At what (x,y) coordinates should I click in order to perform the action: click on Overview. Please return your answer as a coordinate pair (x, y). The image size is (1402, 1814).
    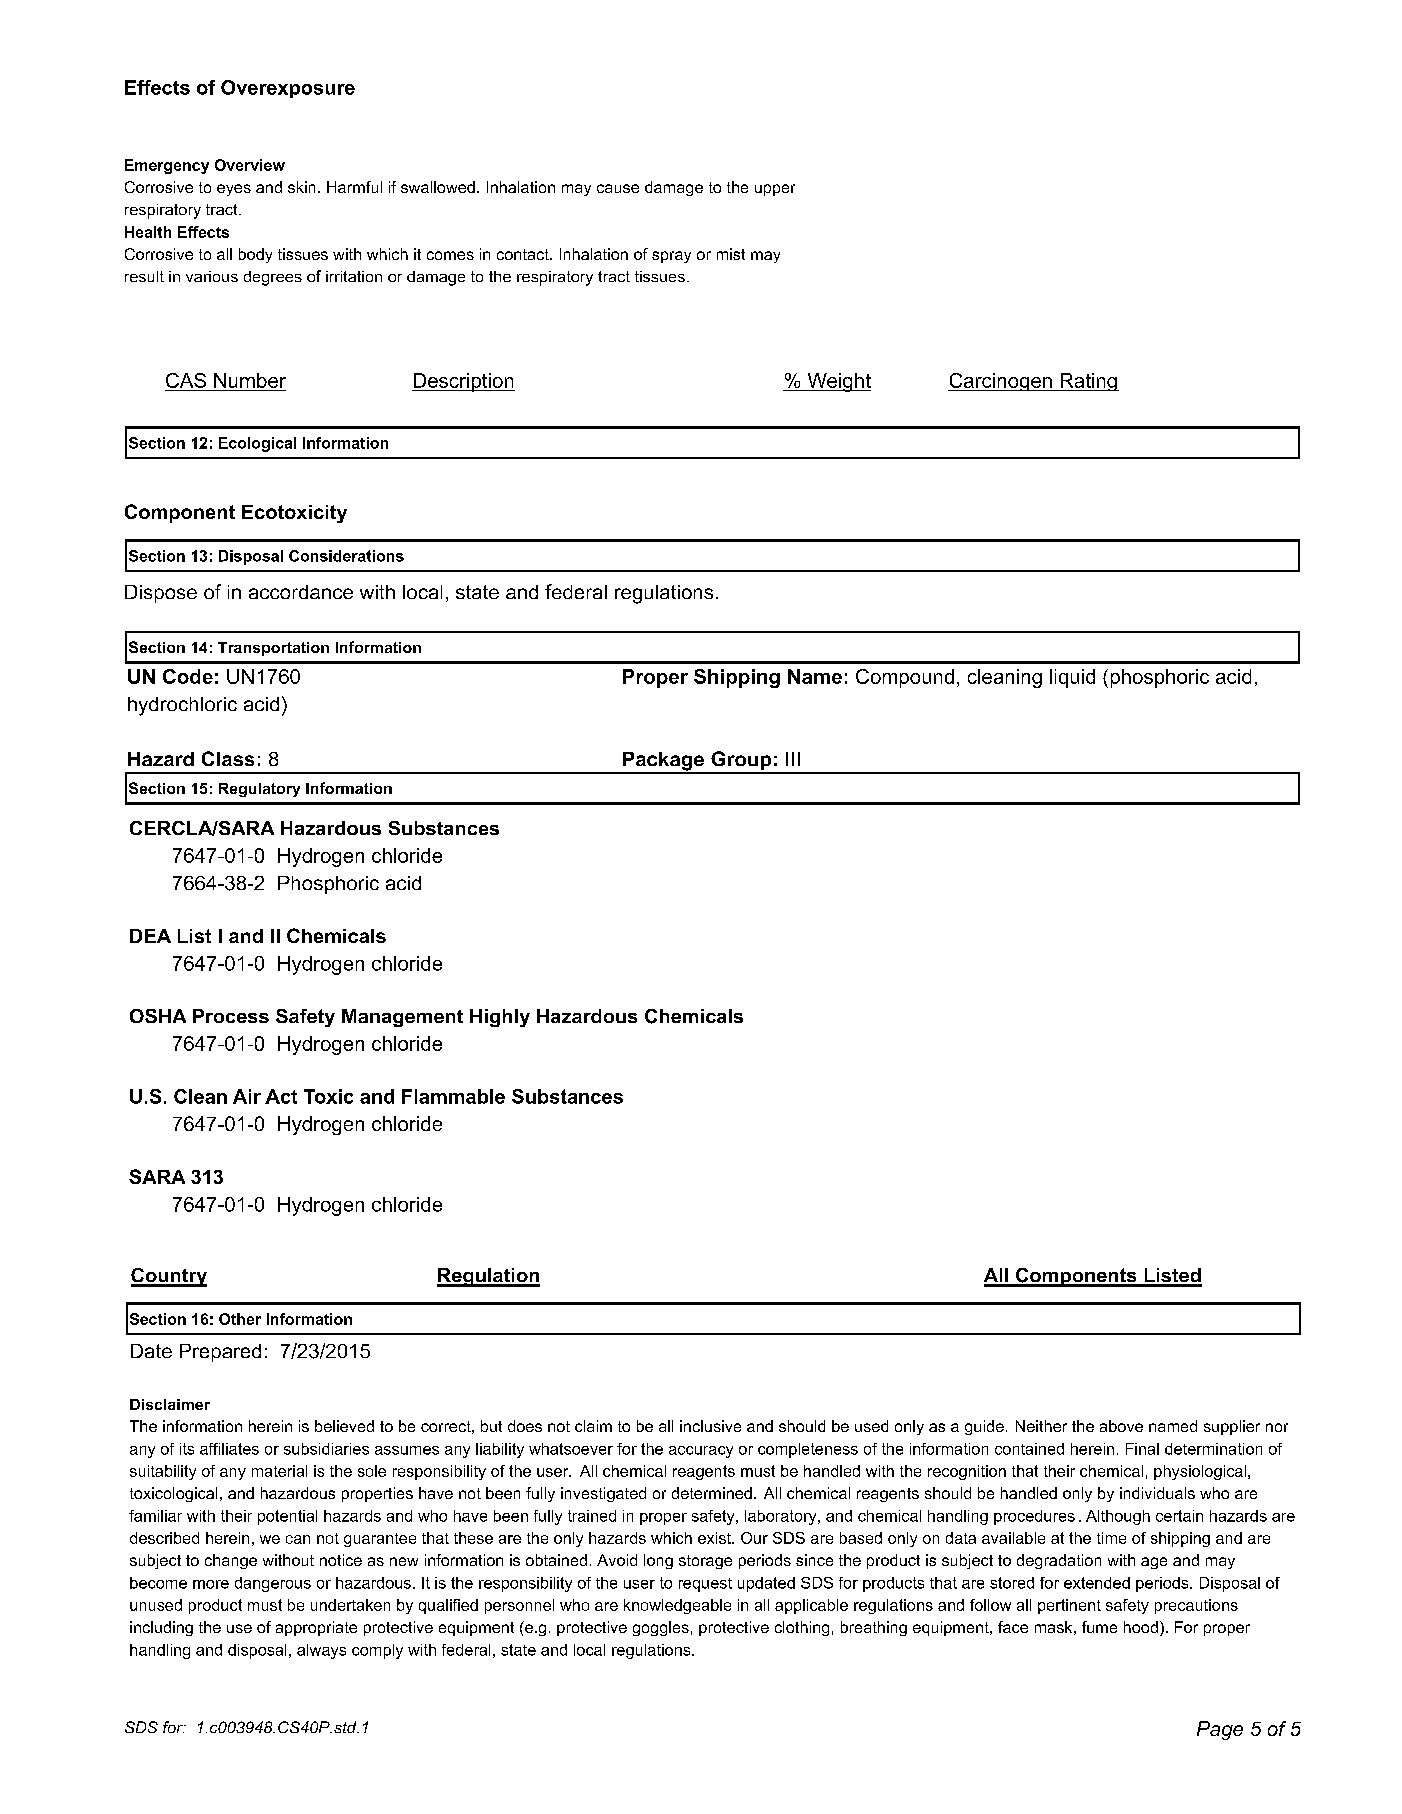
    Looking at the image, I should click on (250, 165).
